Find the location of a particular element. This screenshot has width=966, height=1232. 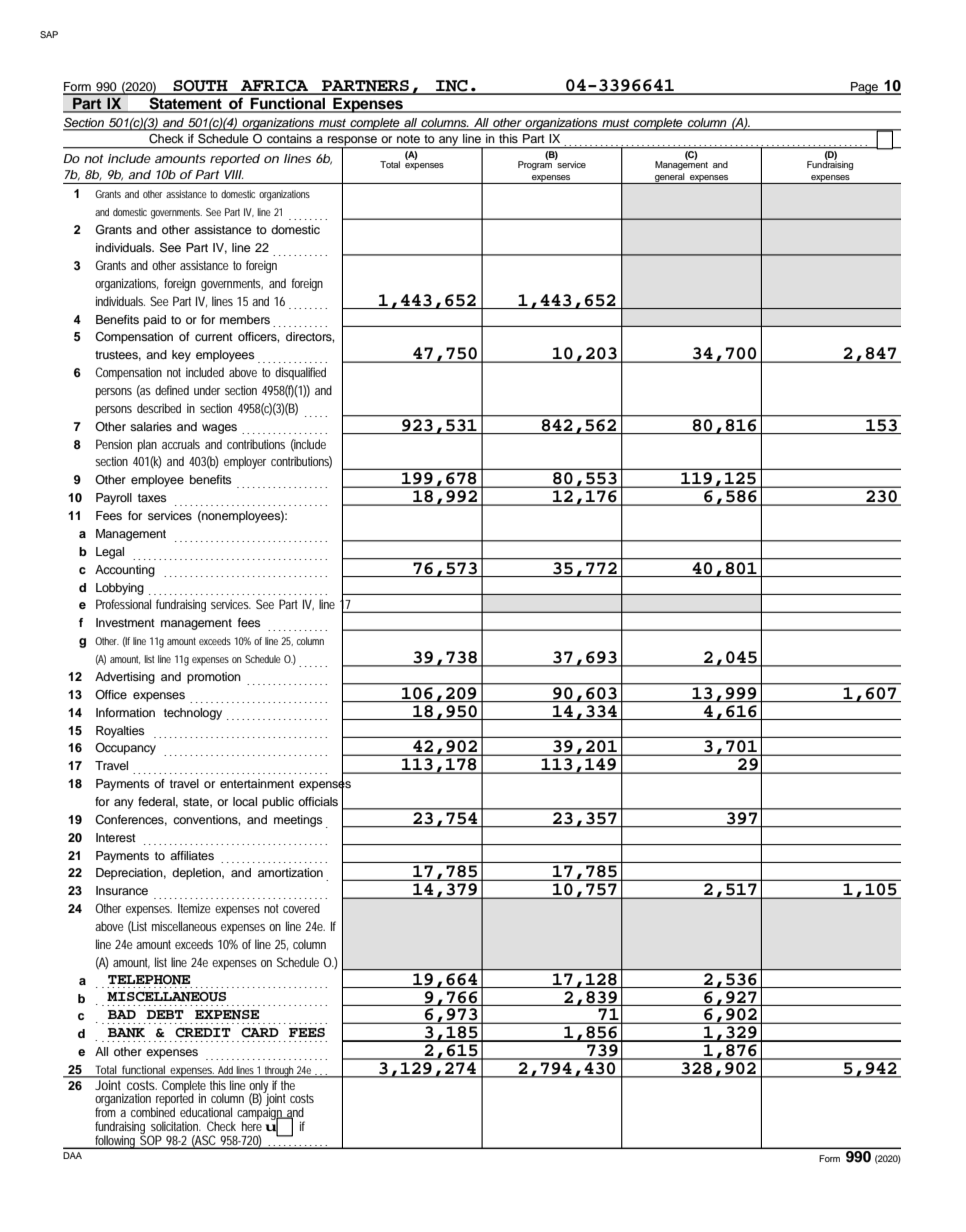

Page is located at coordinates (865, 88).
